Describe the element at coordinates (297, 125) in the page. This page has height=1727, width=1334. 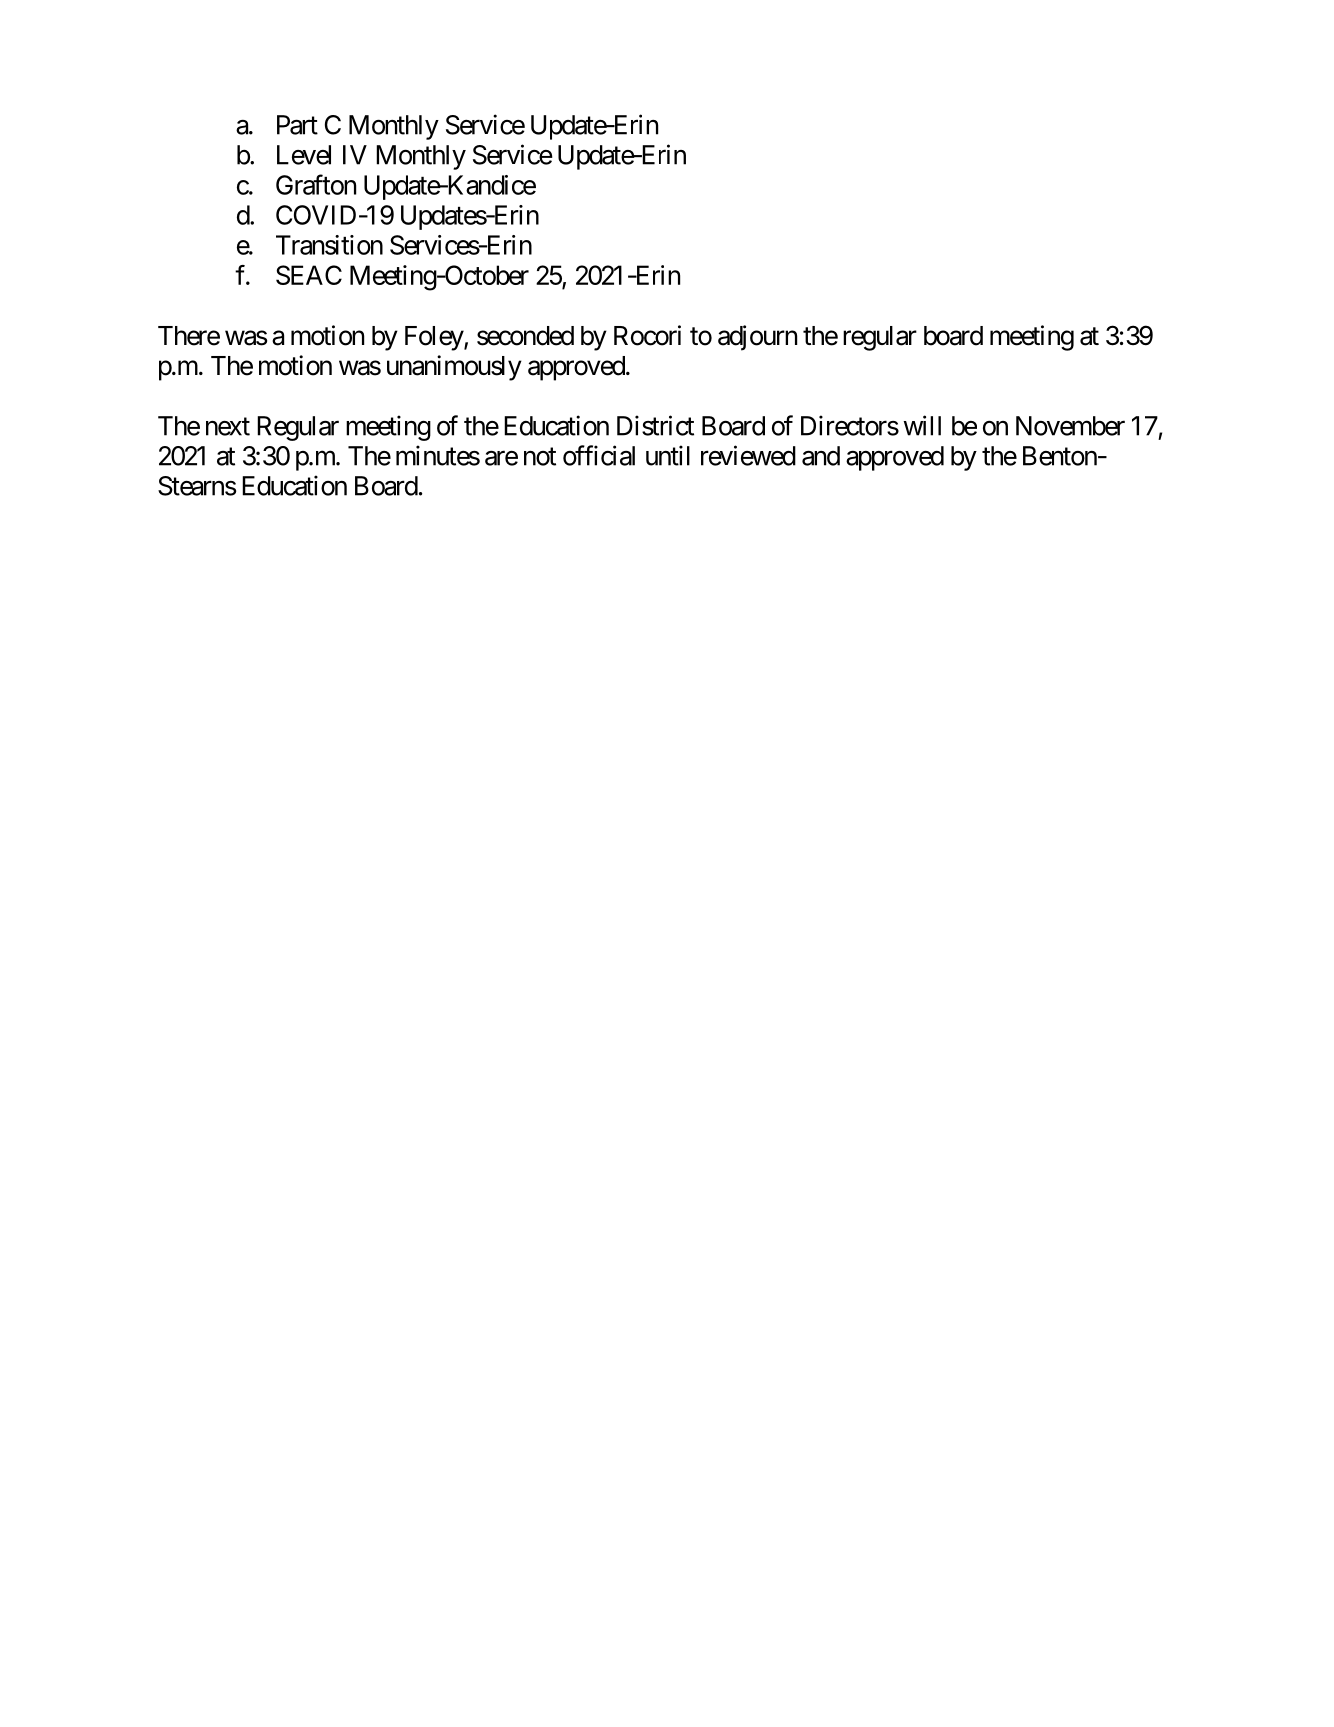
I see `Part` at that location.
